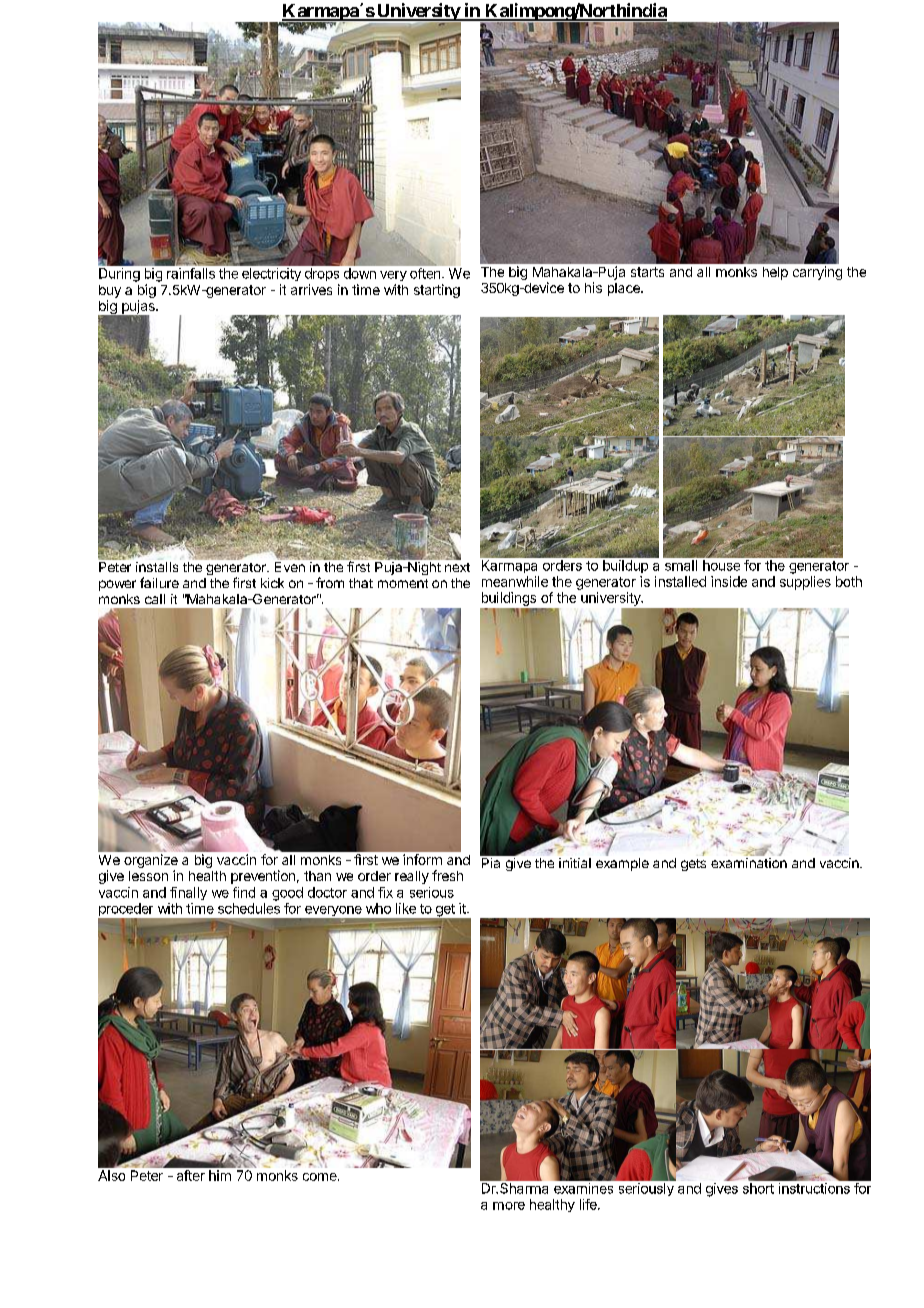  Describe the element at coordinates (509, 1206) in the screenshot. I see `more` at that location.
